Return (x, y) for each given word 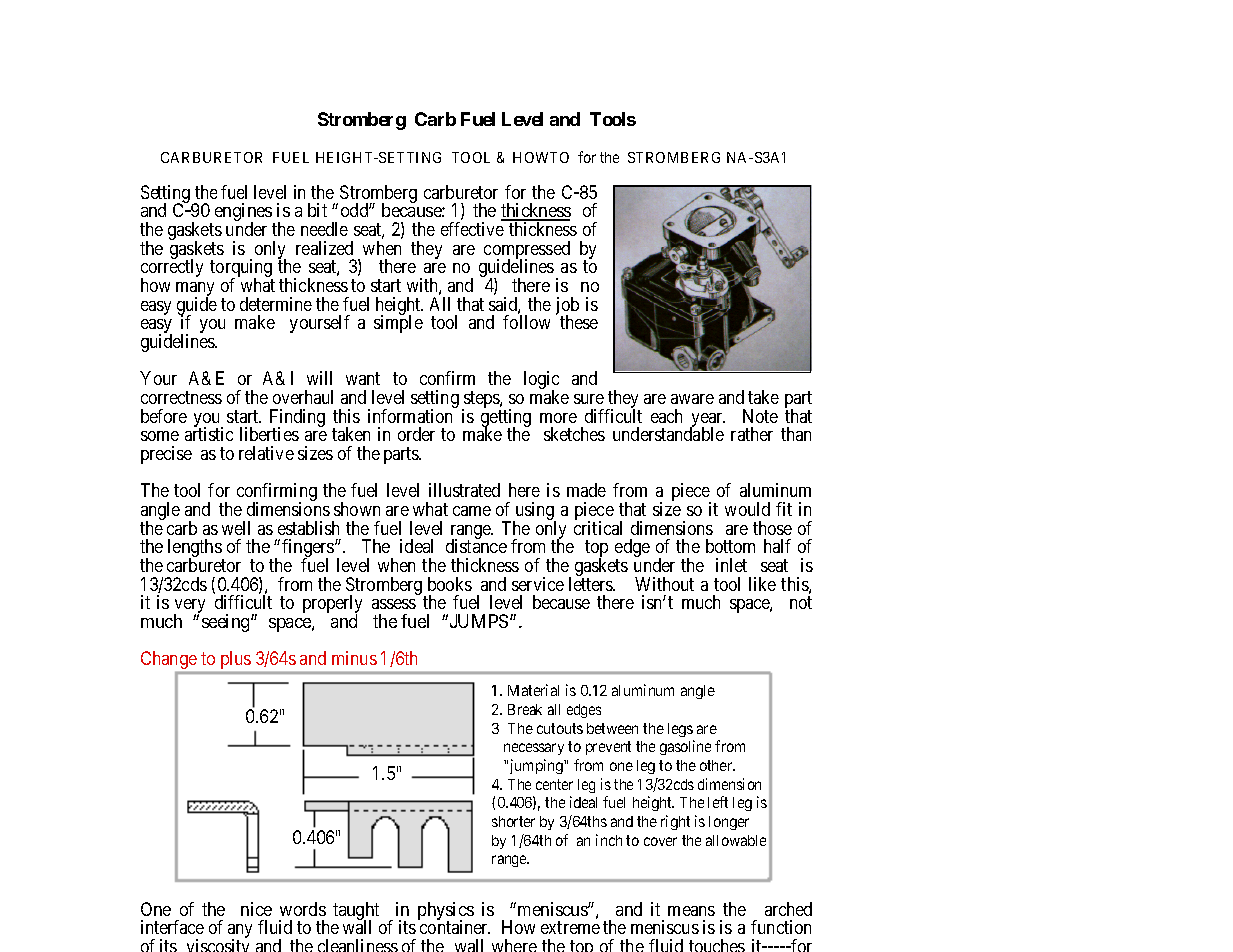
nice (256, 909)
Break (525, 709)
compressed (527, 251)
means (691, 911)
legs (680, 730)
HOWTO (541, 157)
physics (446, 912)
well (236, 528)
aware (692, 399)
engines (244, 213)
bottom (730, 546)
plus (236, 660)
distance (476, 546)
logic (541, 381)
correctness (181, 397)
